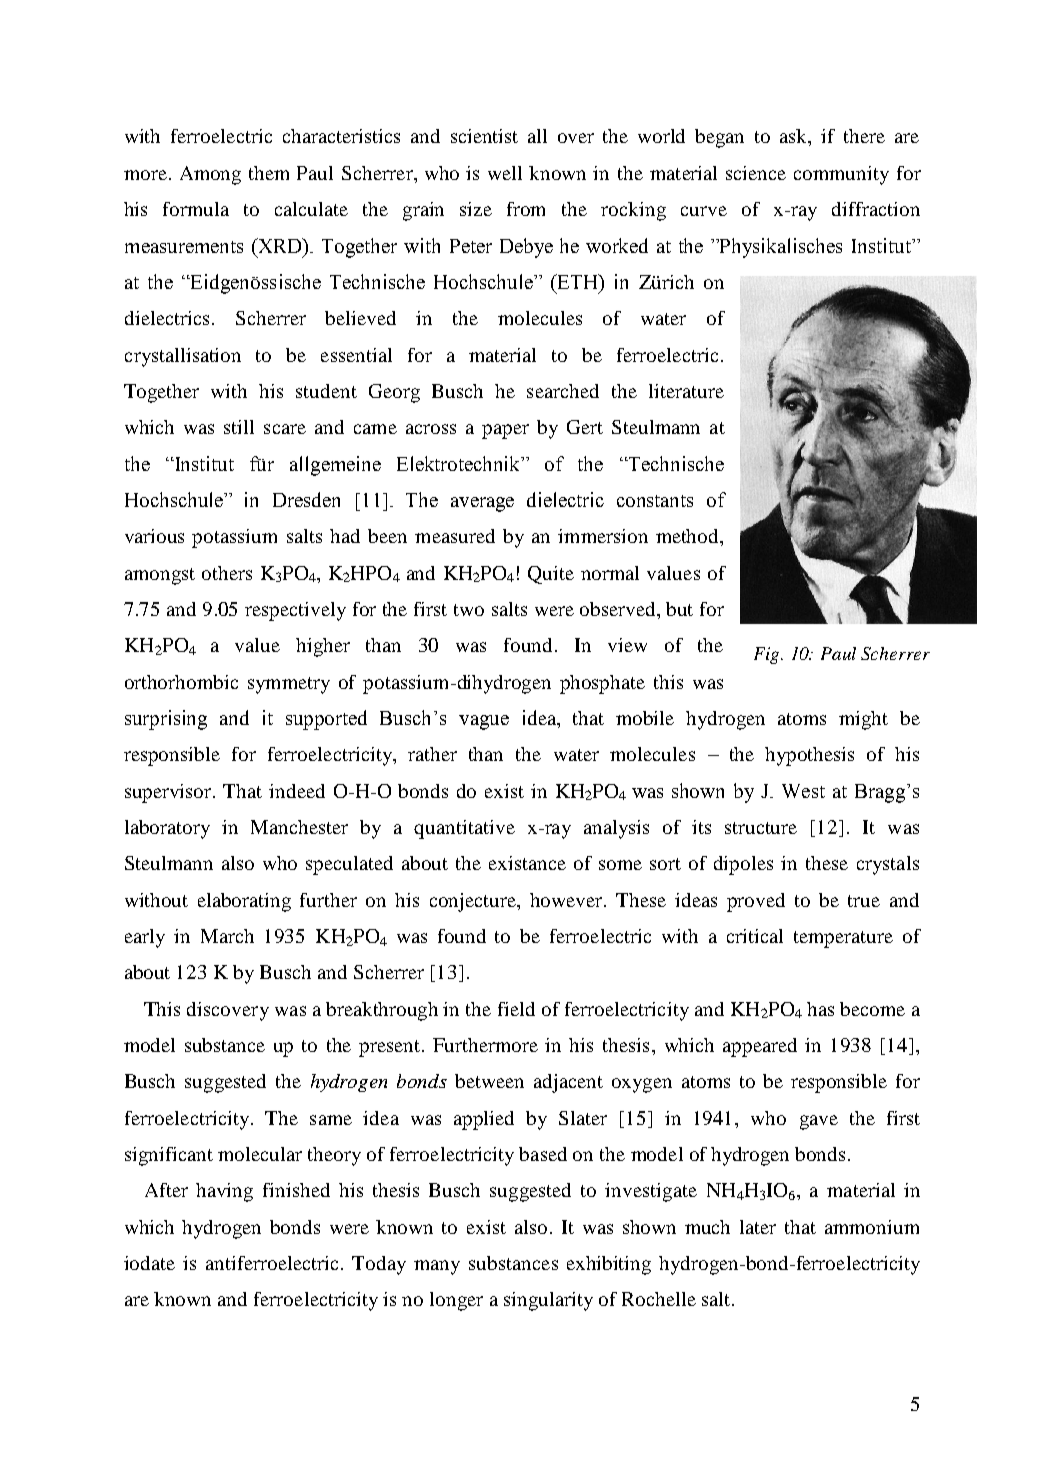 The width and height of the screenshot is (1045, 1478). What do you see at coordinates (756, 173) in the screenshot?
I see `science` at bounding box center [756, 173].
